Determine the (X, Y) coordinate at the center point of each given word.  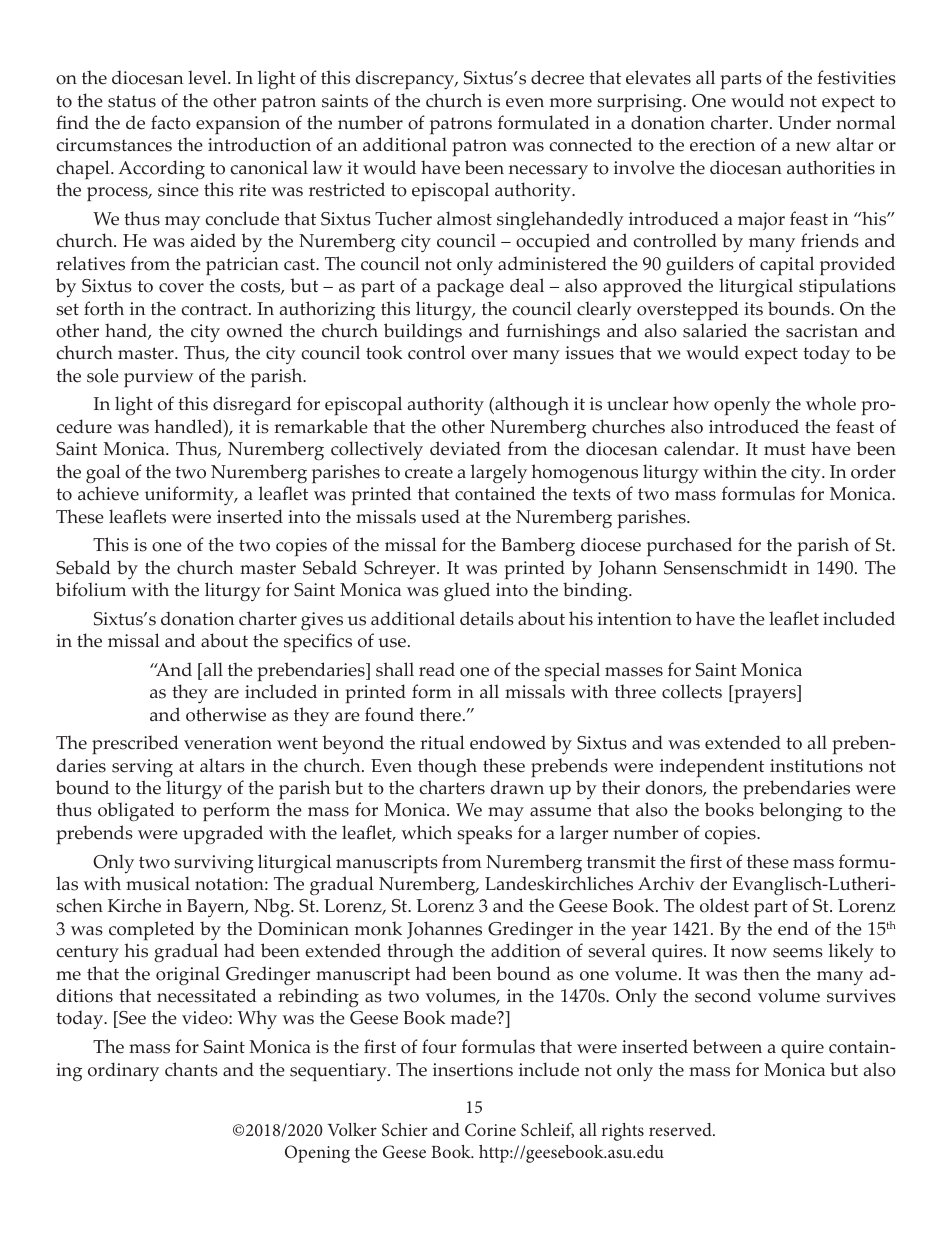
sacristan (822, 331)
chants (191, 1069)
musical (158, 883)
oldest (724, 905)
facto (171, 122)
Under (804, 122)
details (487, 618)
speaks (484, 834)
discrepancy (406, 80)
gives (322, 621)
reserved (681, 1129)
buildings (423, 332)
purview (158, 378)
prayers (765, 696)
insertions (473, 1070)
